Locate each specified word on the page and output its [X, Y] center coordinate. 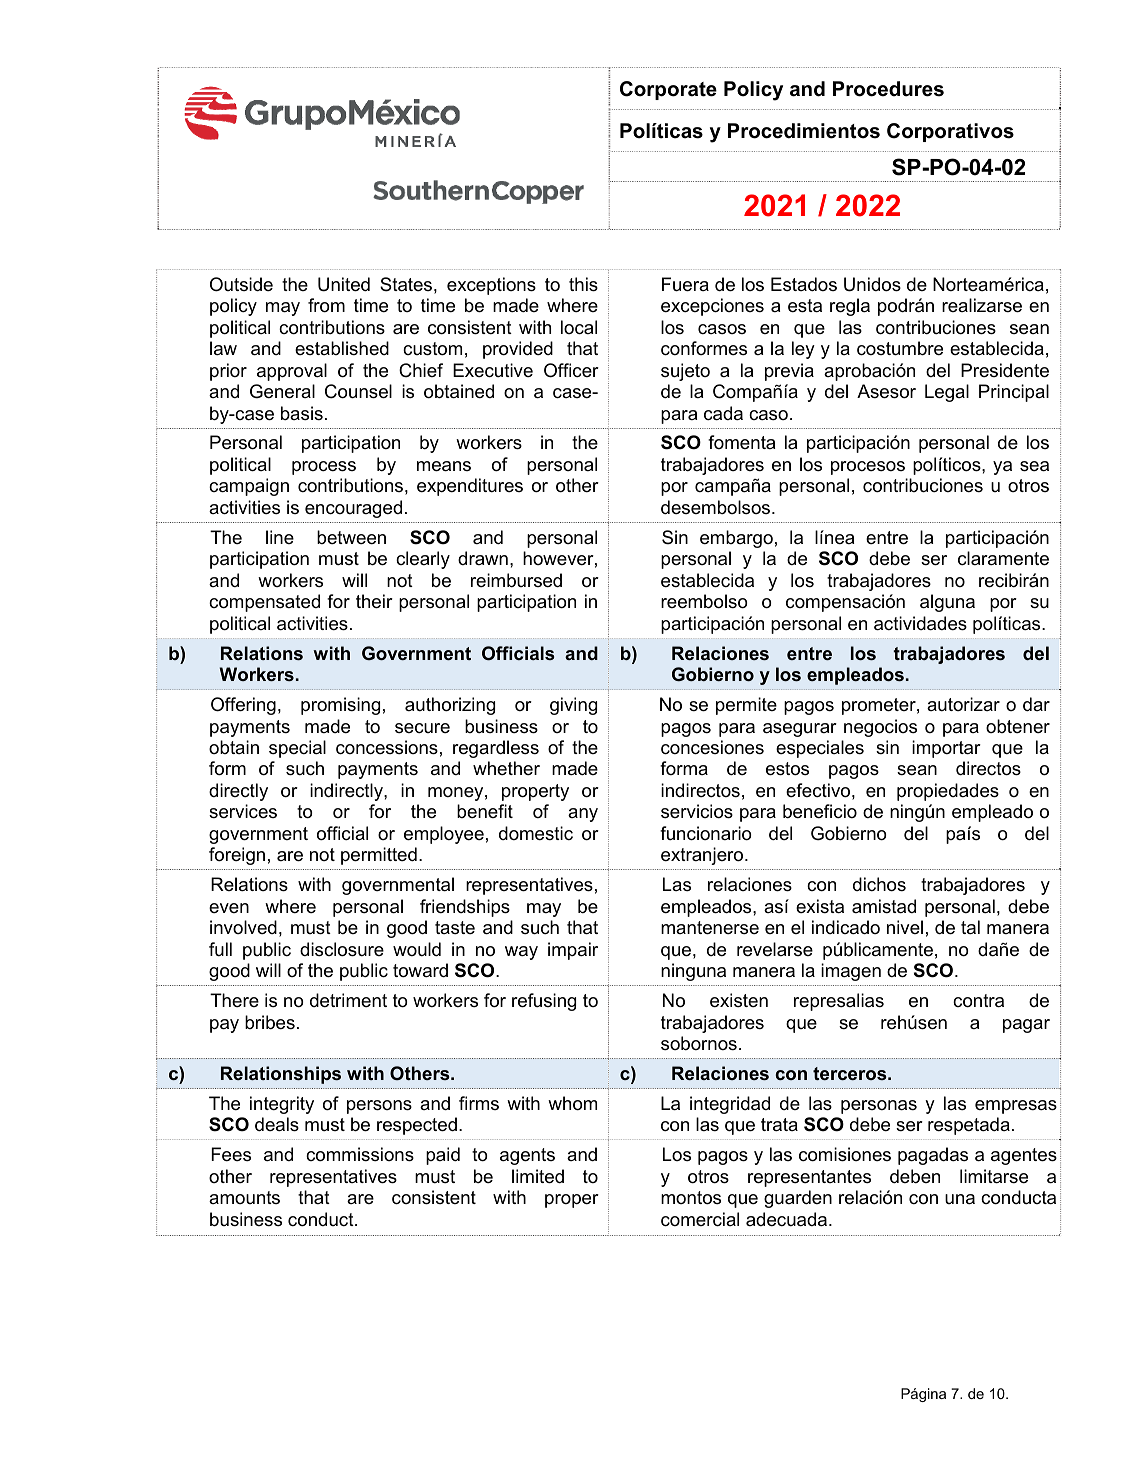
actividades [920, 623]
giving [573, 706]
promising [340, 706]
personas [879, 1107]
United [344, 284]
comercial [700, 1219]
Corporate [668, 90]
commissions [360, 1154]
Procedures [888, 89]
